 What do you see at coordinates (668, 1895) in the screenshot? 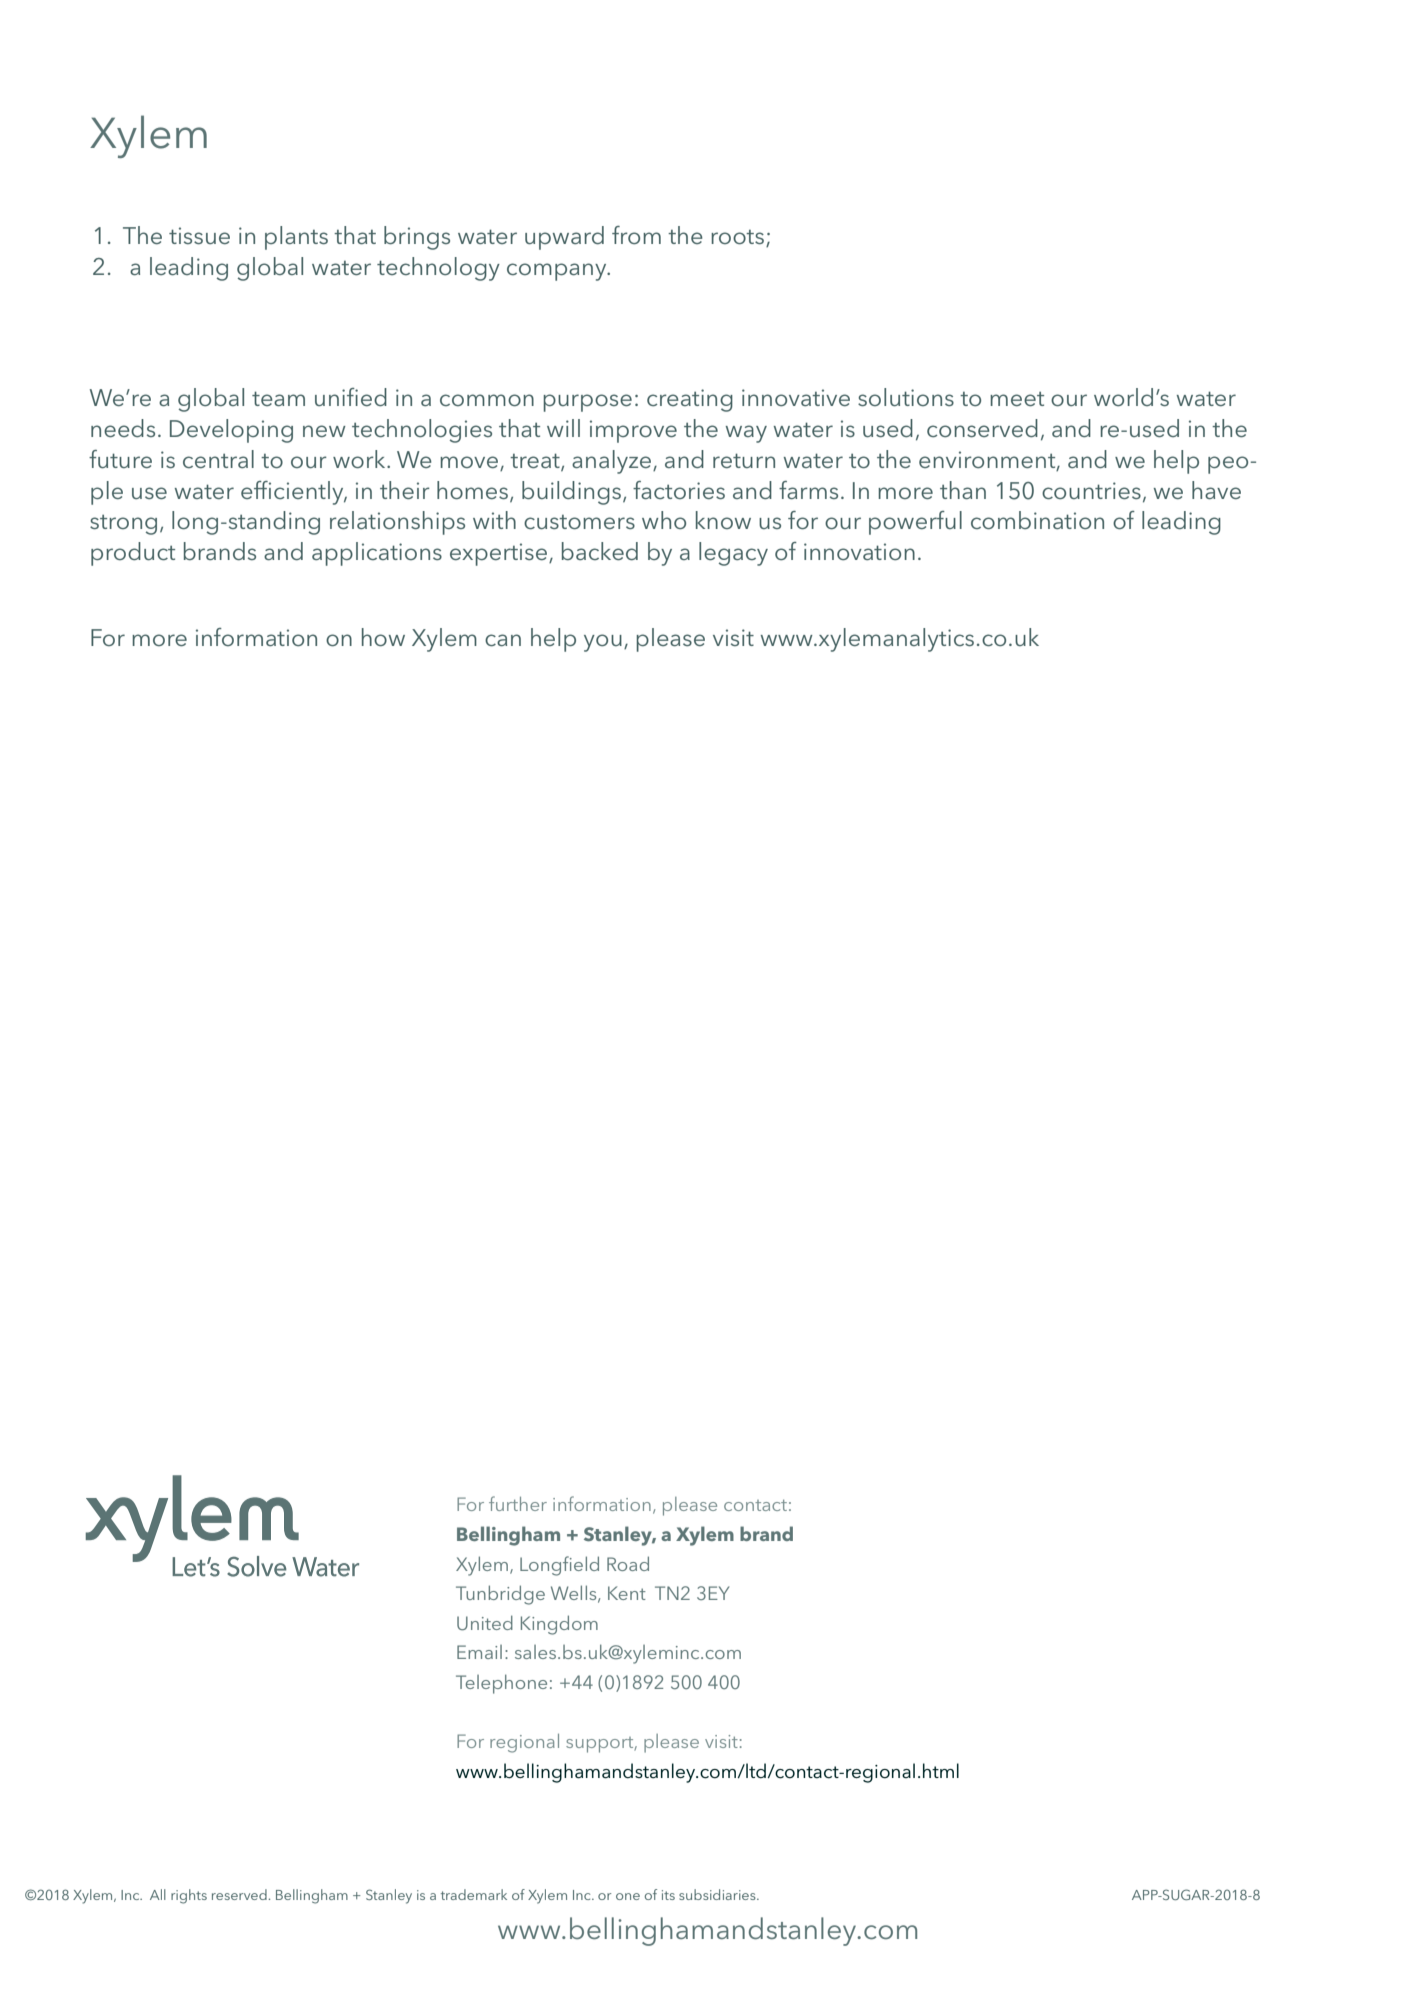
I see `its` at bounding box center [668, 1895].
